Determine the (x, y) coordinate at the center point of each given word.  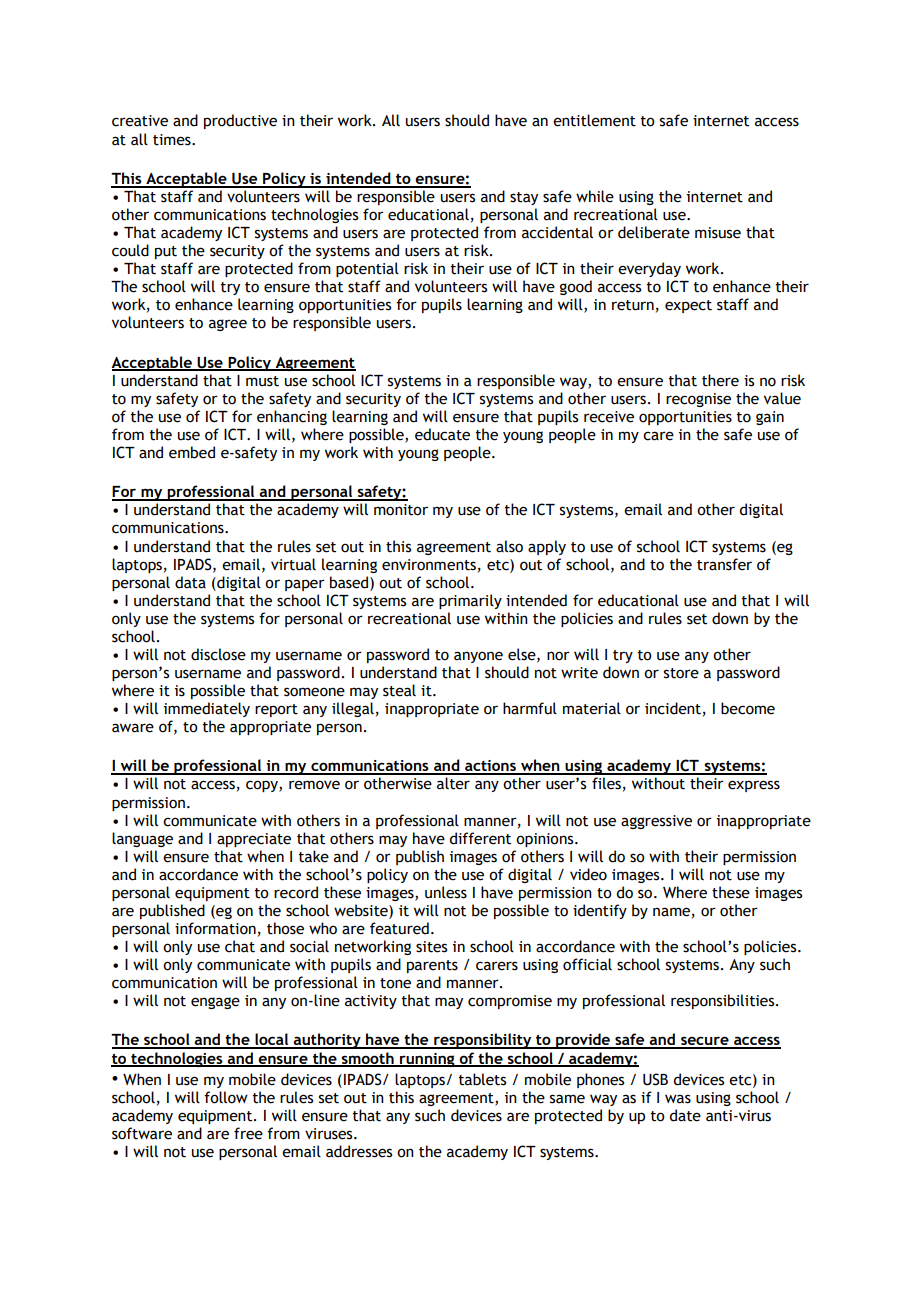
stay (524, 198)
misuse (718, 233)
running (427, 1060)
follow (226, 1097)
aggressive (656, 822)
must (262, 381)
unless (446, 892)
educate (442, 434)
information (215, 928)
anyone (478, 657)
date (685, 1115)
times (173, 140)
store (681, 673)
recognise (698, 400)
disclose (218, 654)
